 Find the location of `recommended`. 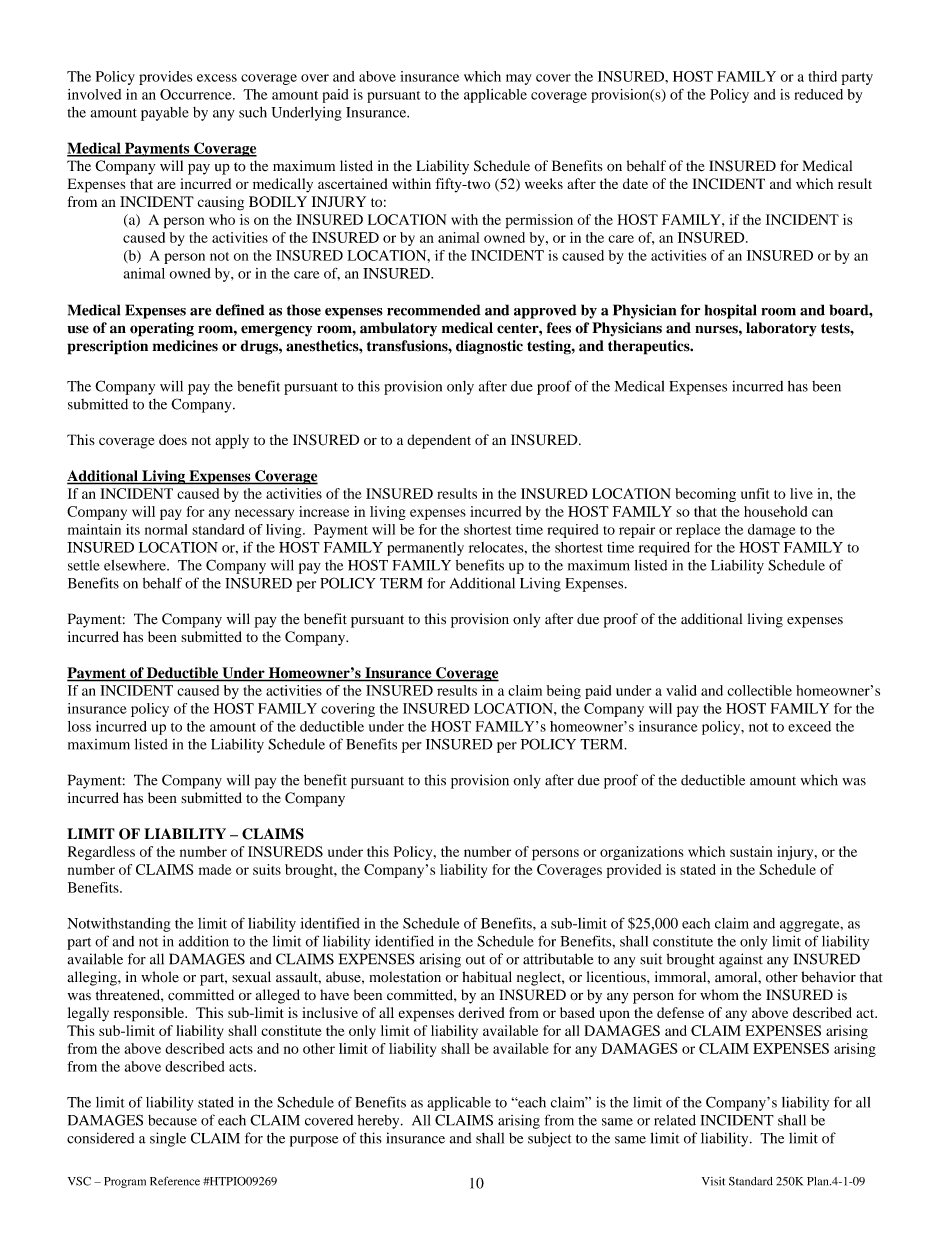

recommended is located at coordinates (434, 310).
